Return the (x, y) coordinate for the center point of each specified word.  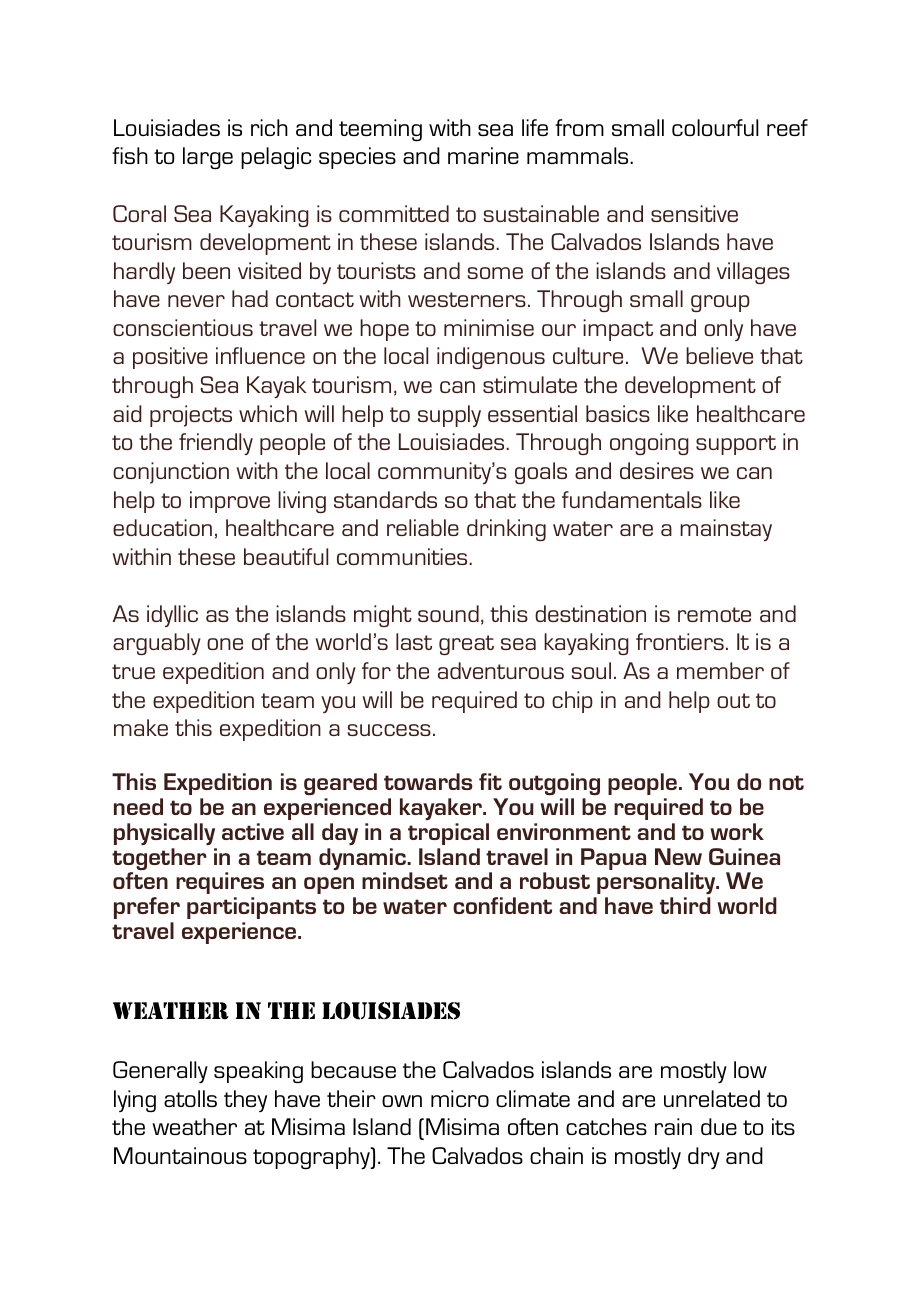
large (208, 158)
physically (164, 834)
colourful (715, 127)
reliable (423, 527)
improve (230, 502)
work (737, 831)
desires (657, 470)
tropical (448, 834)
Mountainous (180, 1155)
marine (483, 155)
